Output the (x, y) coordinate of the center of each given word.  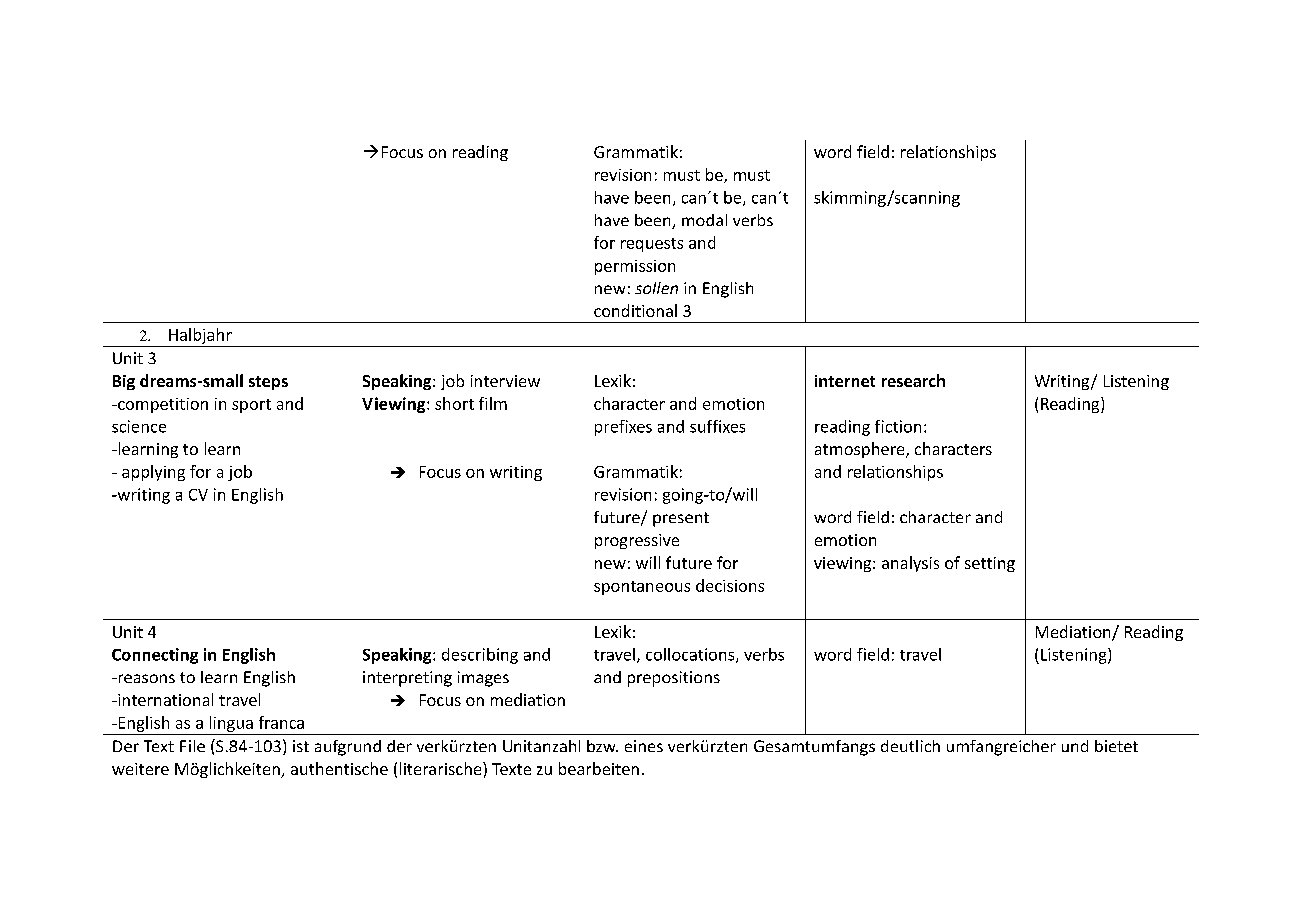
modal (704, 220)
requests (652, 245)
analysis (910, 564)
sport (251, 406)
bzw (602, 746)
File (192, 746)
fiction (898, 426)
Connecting (155, 656)
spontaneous (642, 588)
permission (635, 267)
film (493, 403)
